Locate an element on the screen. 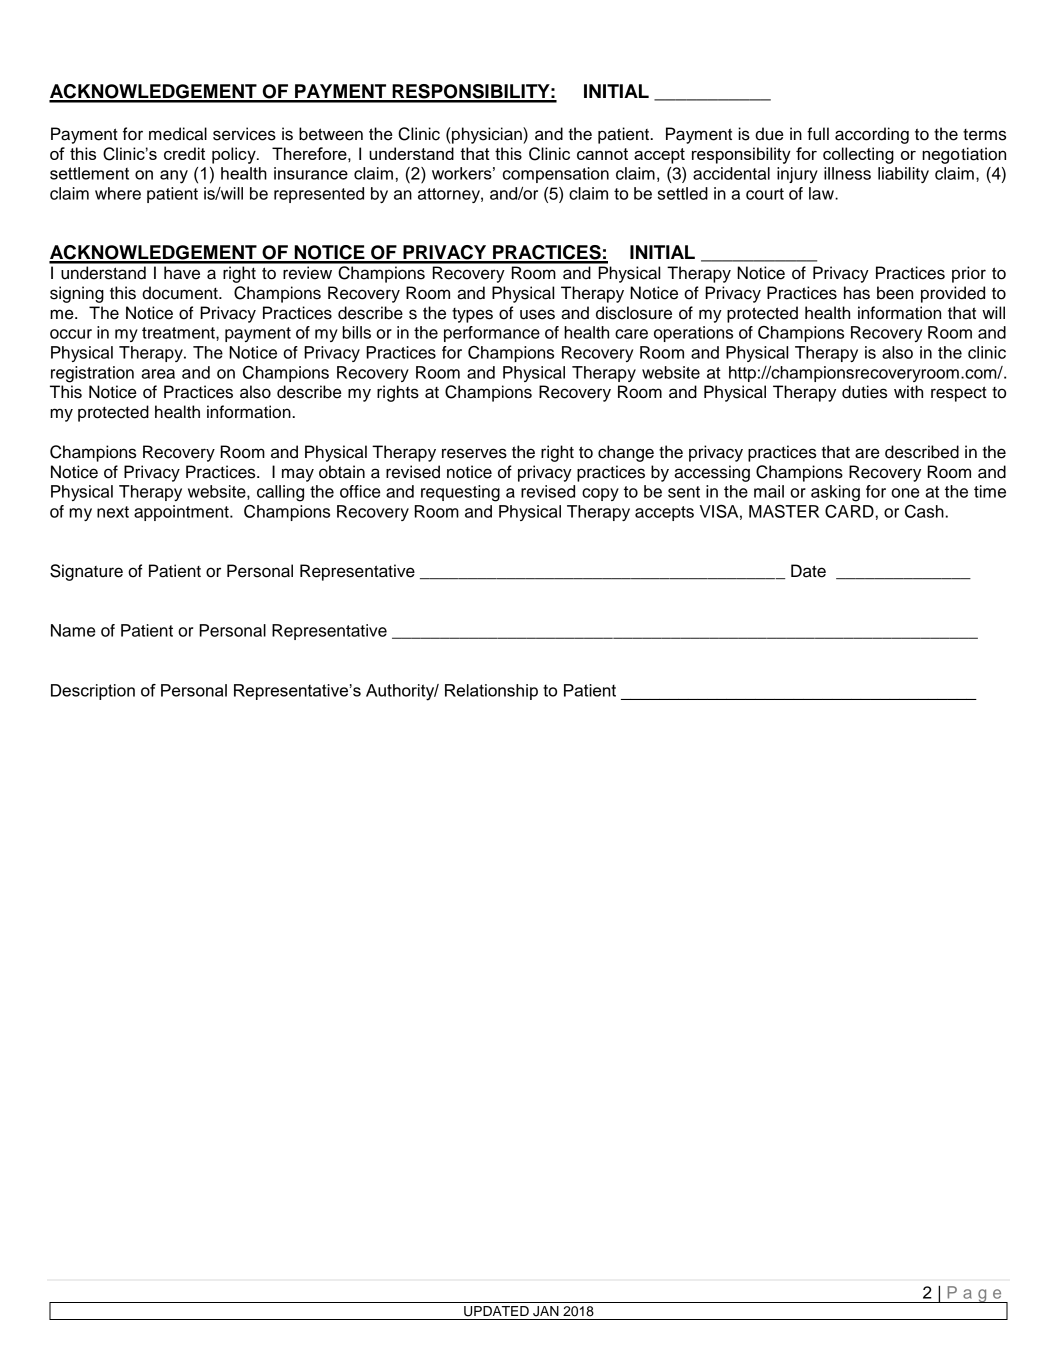  physician is located at coordinates (487, 135).
